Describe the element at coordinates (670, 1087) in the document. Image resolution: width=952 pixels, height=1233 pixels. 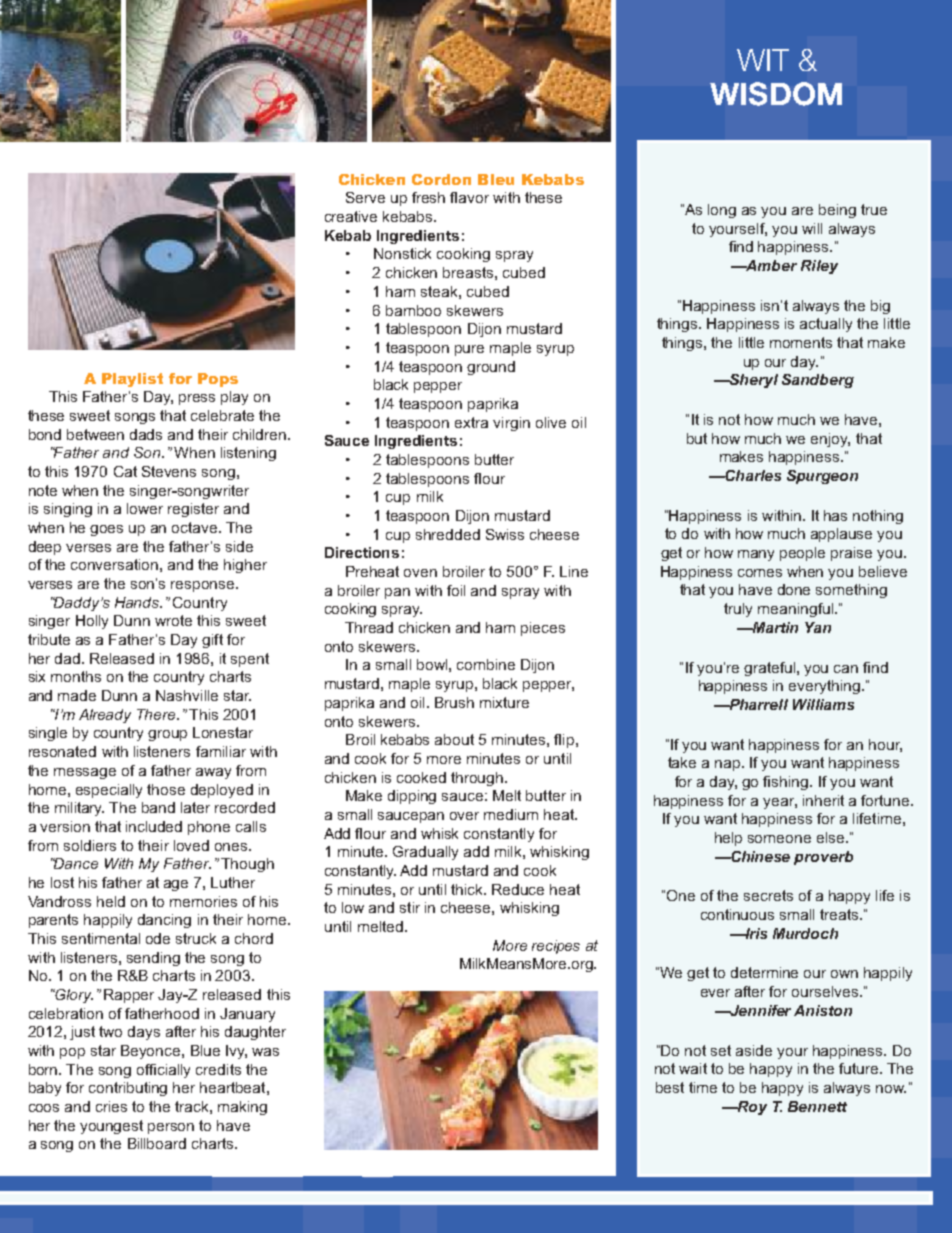
I see `best` at that location.
